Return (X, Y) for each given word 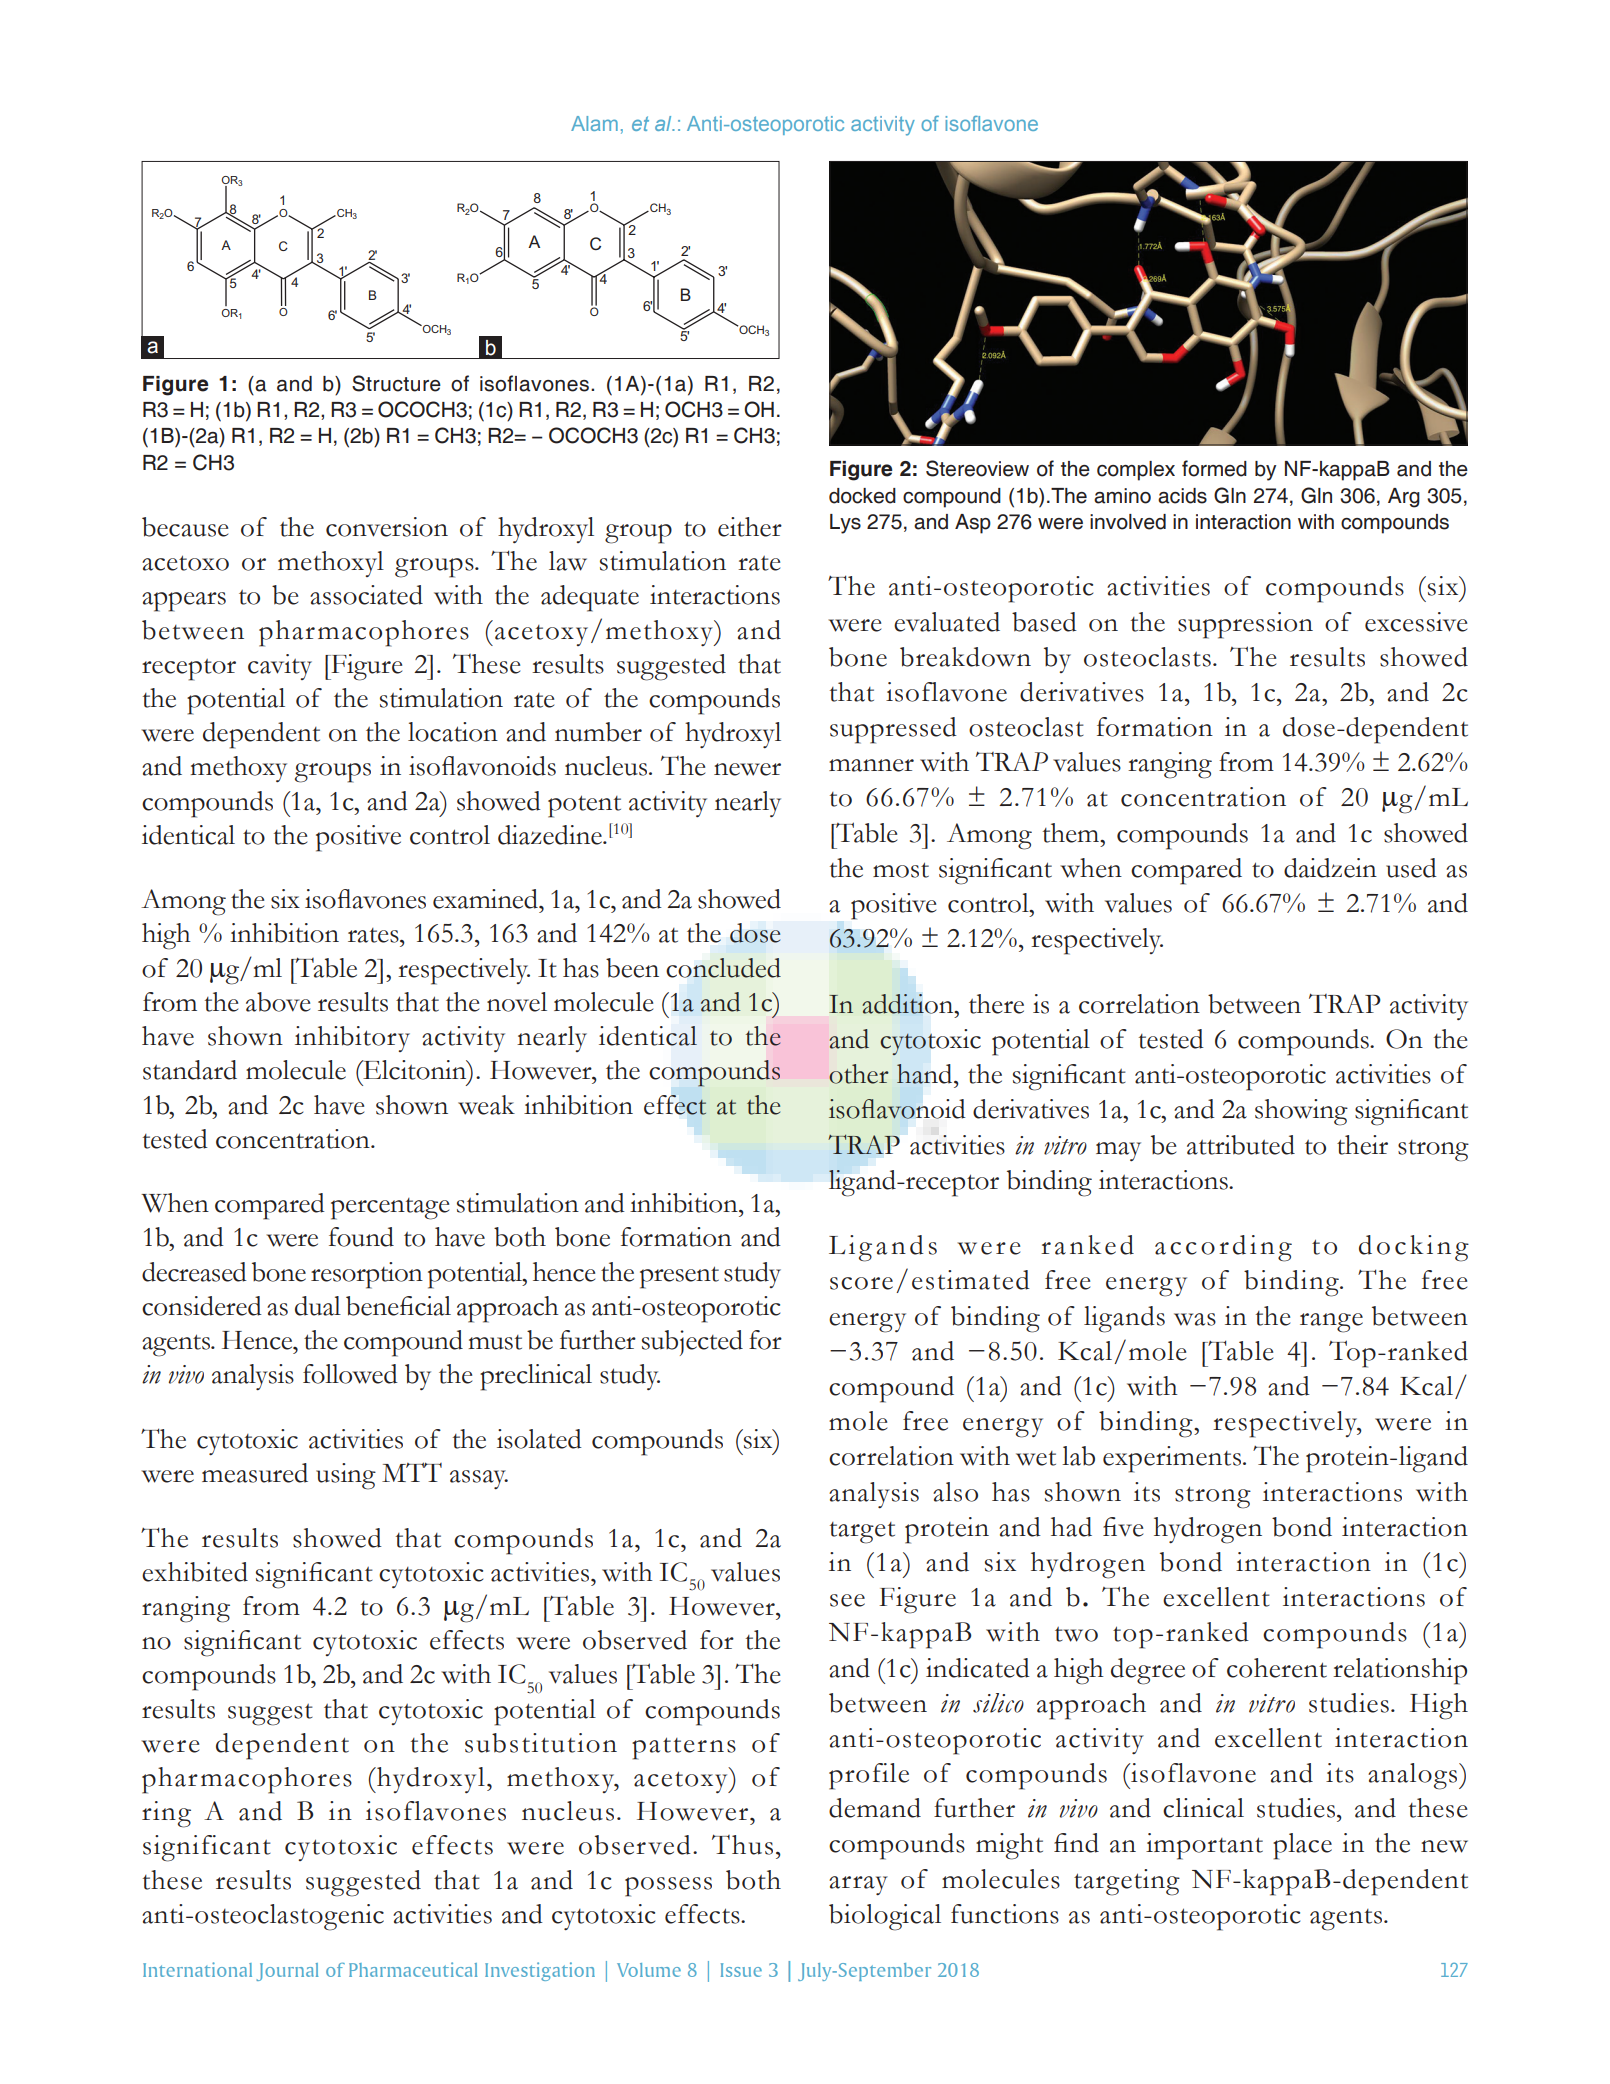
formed (1214, 468)
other (859, 1074)
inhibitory (352, 1039)
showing (1301, 1112)
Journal (287, 1972)
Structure (396, 383)
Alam (594, 123)
